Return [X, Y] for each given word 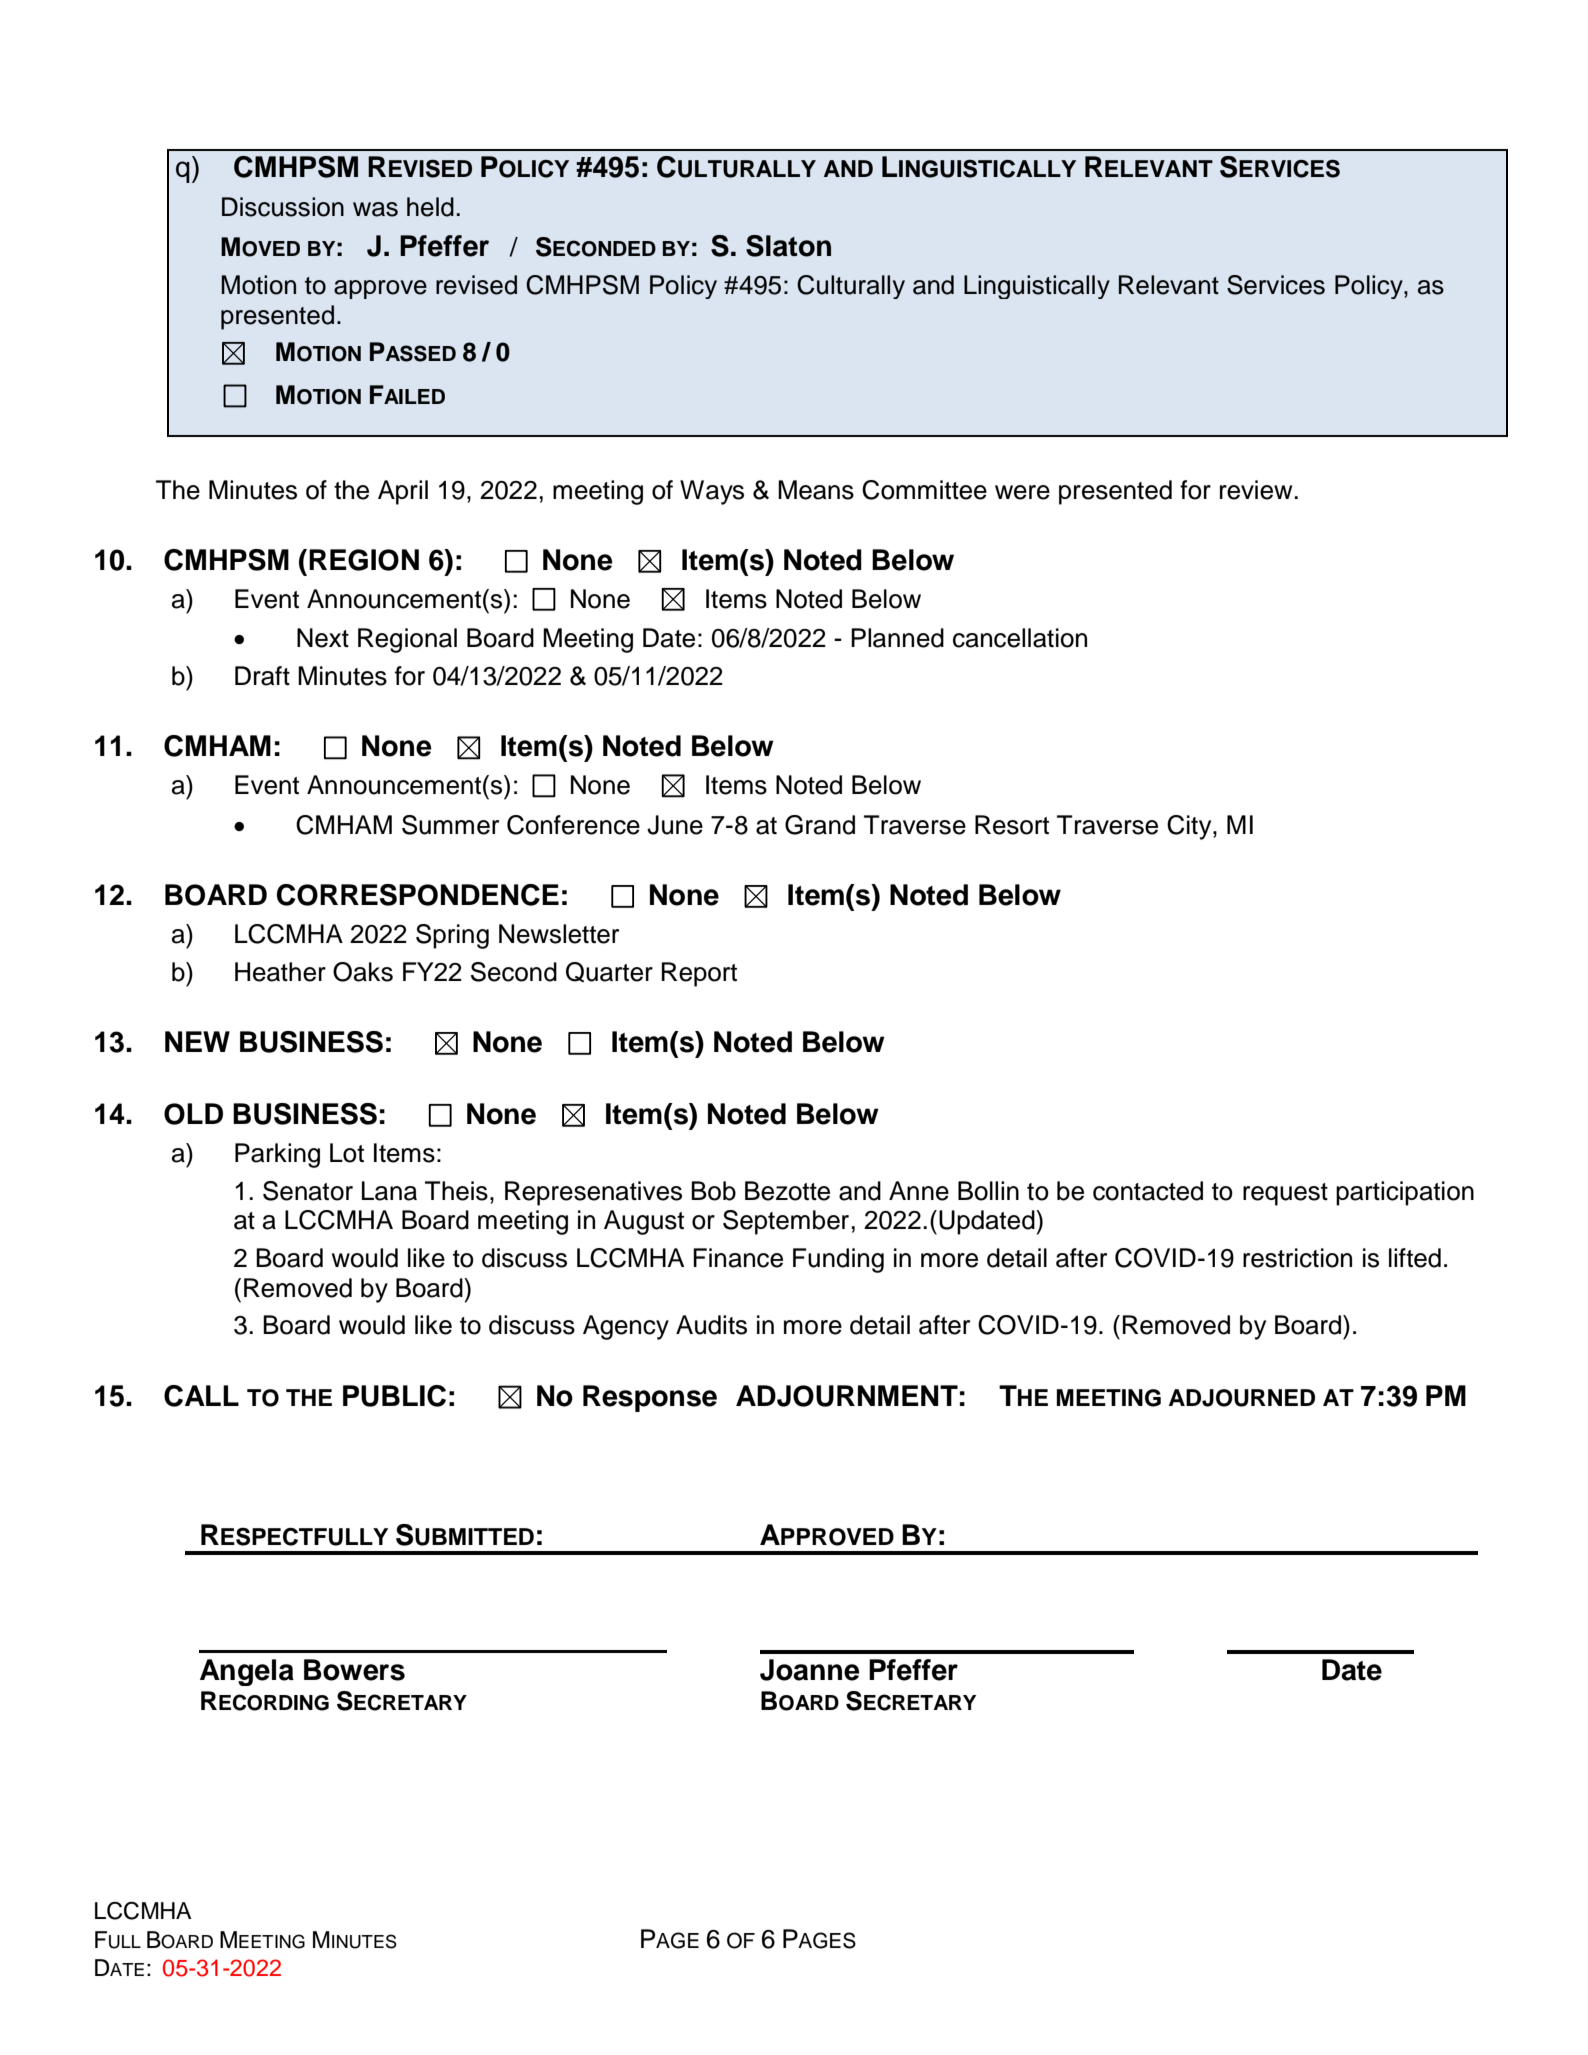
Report [699, 974]
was [375, 209]
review [1257, 490]
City [1190, 827]
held [430, 207]
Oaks [363, 972]
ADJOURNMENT [847, 1396]
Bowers [354, 1670]
